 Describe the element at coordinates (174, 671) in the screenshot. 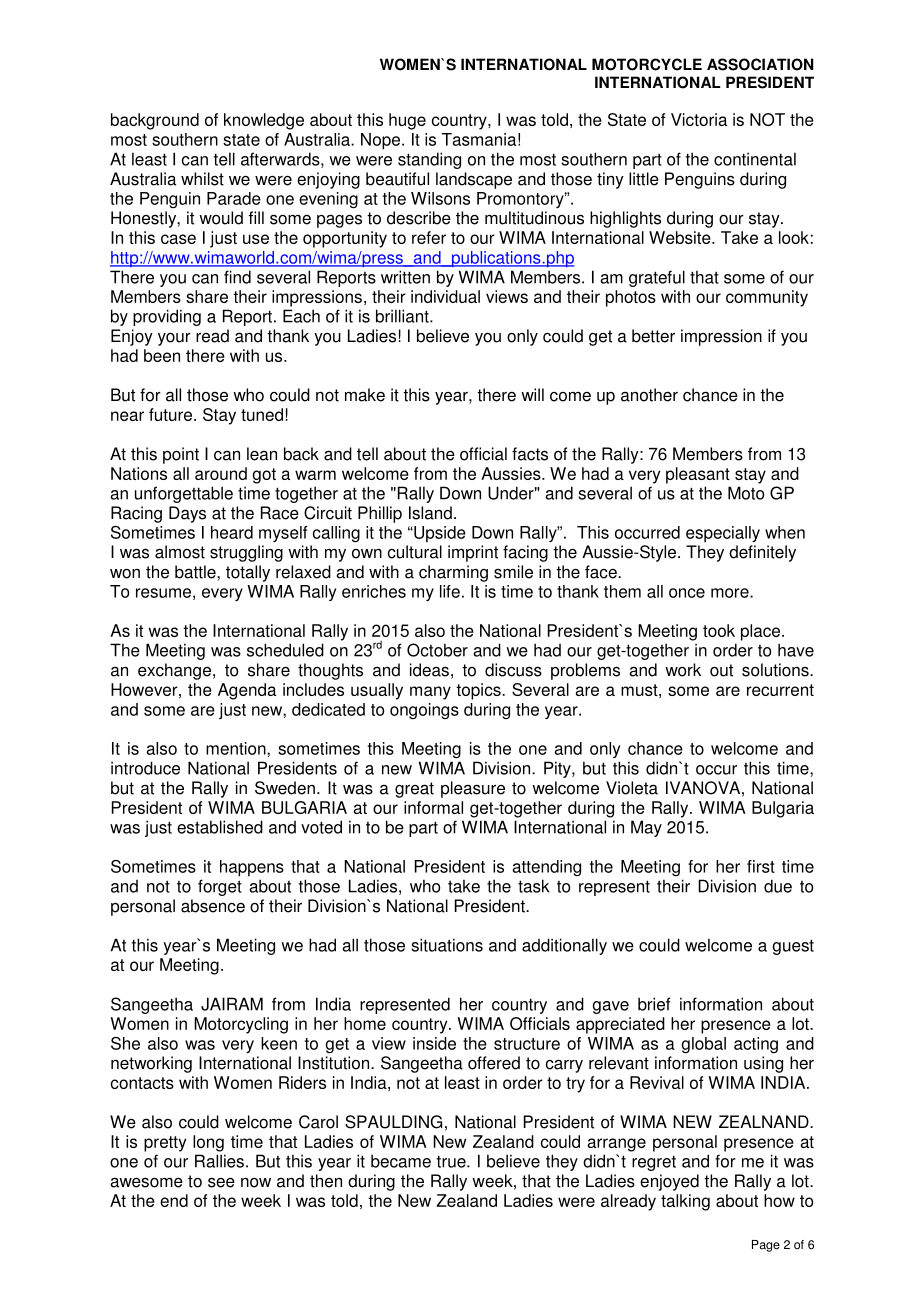

I see `exchange` at that location.
